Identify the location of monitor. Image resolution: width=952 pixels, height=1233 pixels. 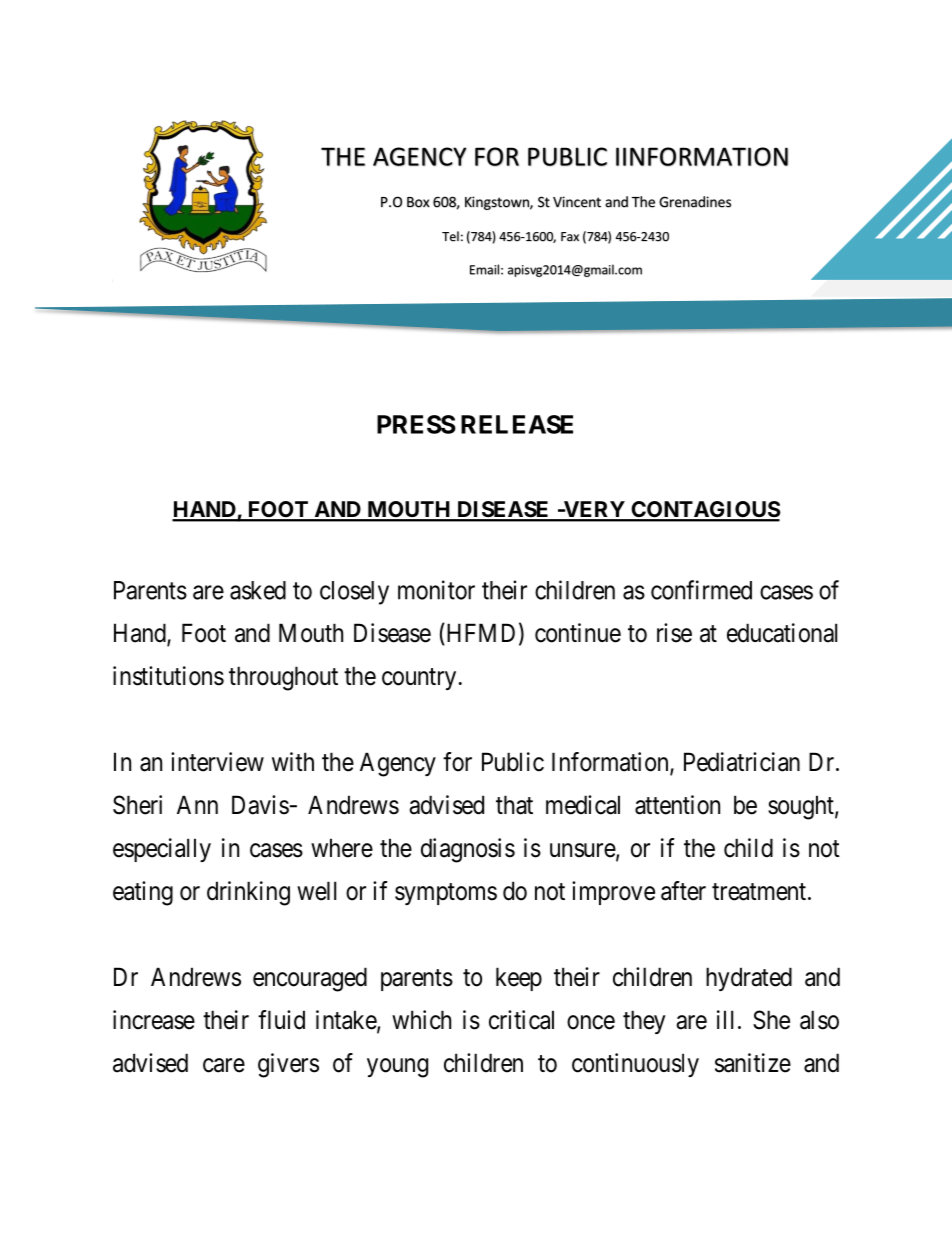
(436, 590).
